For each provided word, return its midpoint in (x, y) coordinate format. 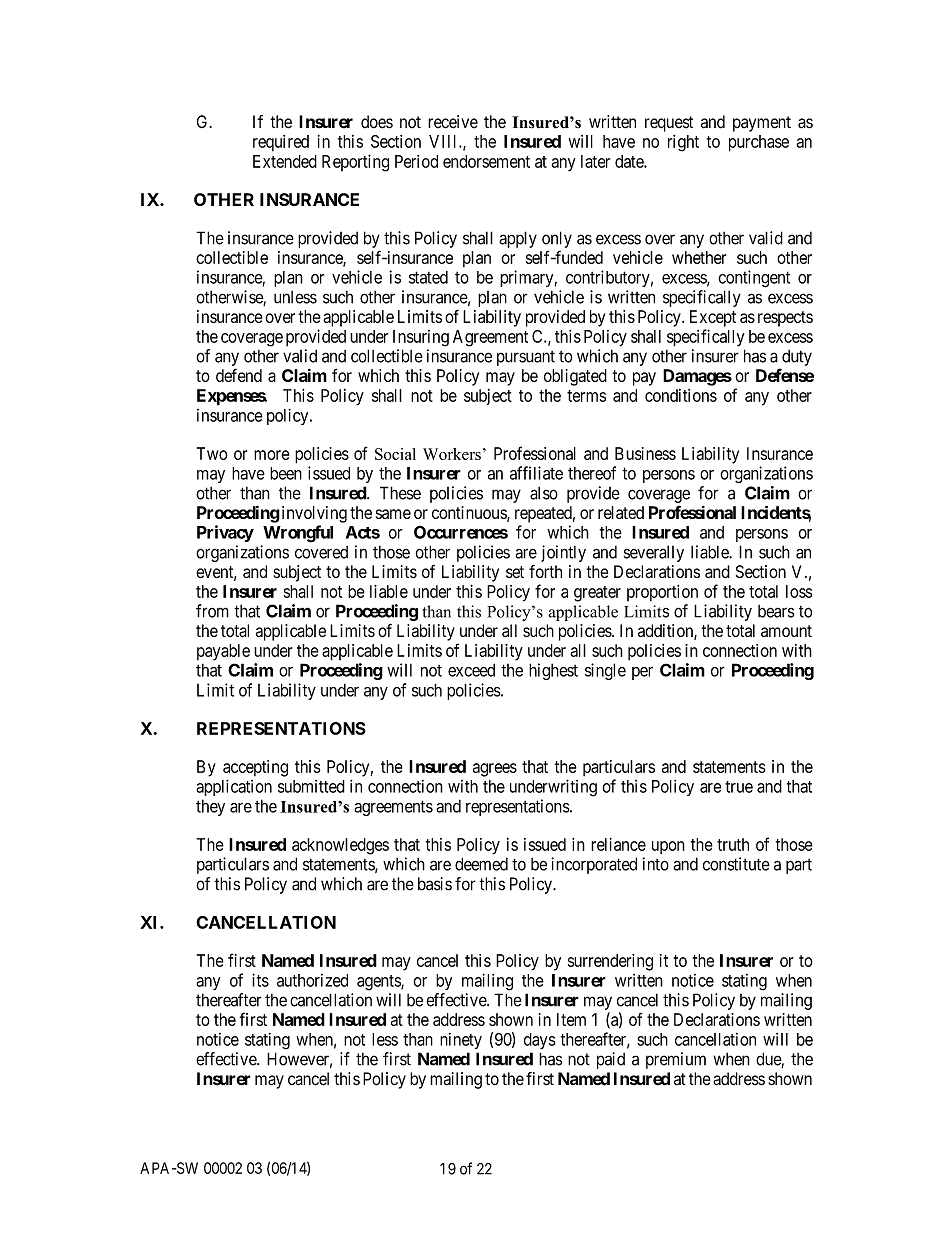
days (539, 1041)
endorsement (486, 161)
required (281, 143)
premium (676, 1060)
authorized (312, 980)
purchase (759, 143)
